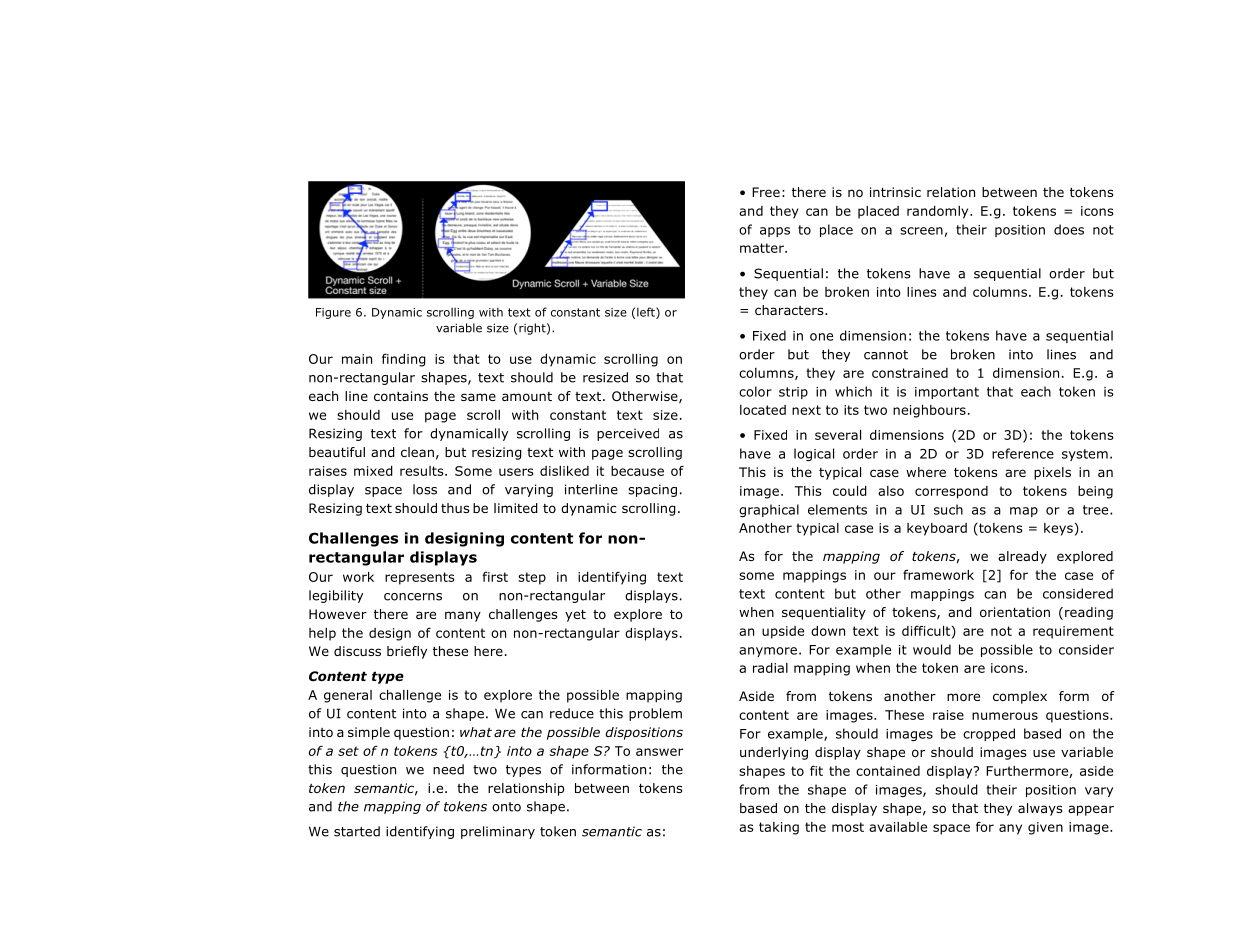 The height and width of the image is (952, 1233). Describe the element at coordinates (779, 828) in the image. I see `taking` at that location.
